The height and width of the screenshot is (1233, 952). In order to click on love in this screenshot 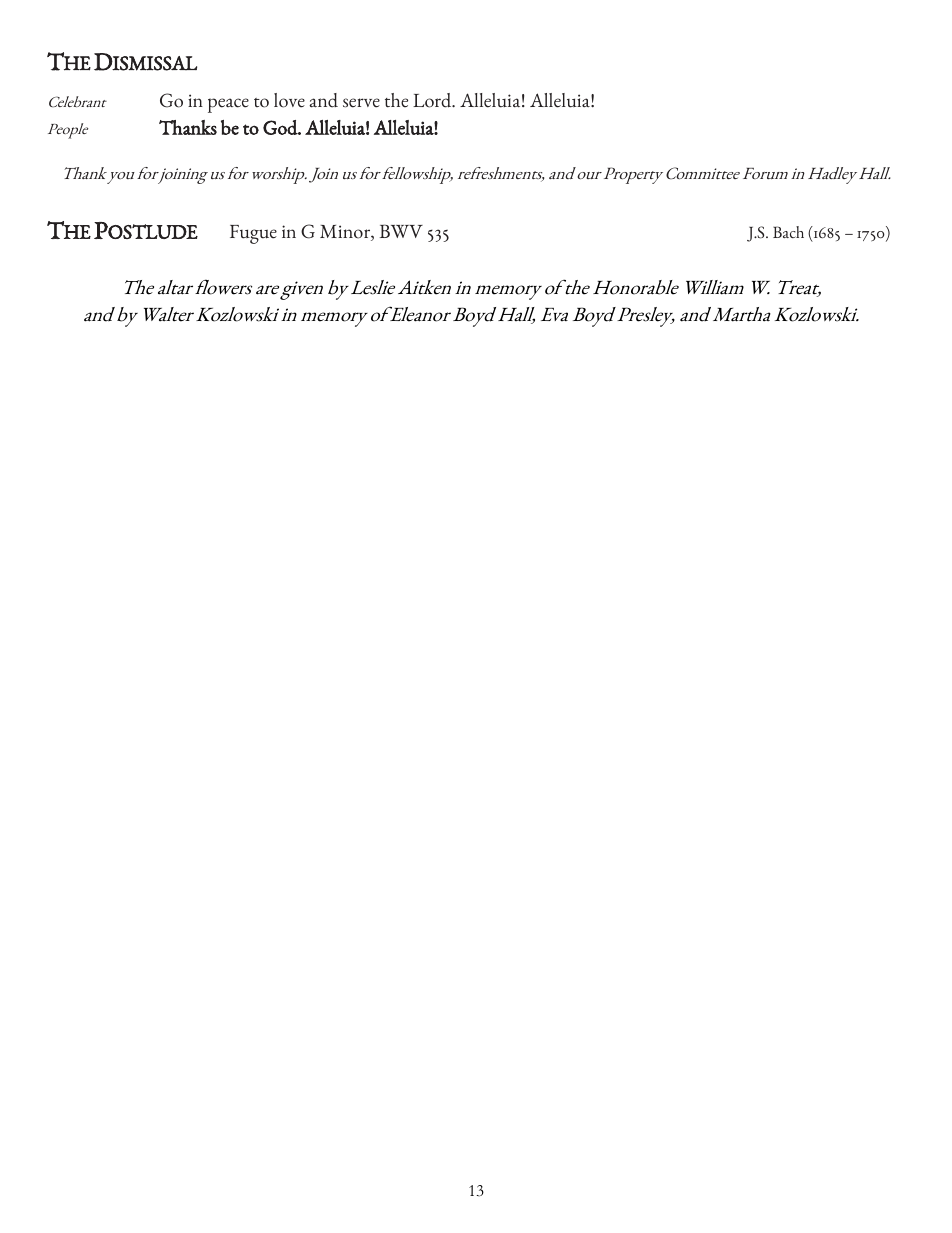, I will do `click(289, 100)`.
